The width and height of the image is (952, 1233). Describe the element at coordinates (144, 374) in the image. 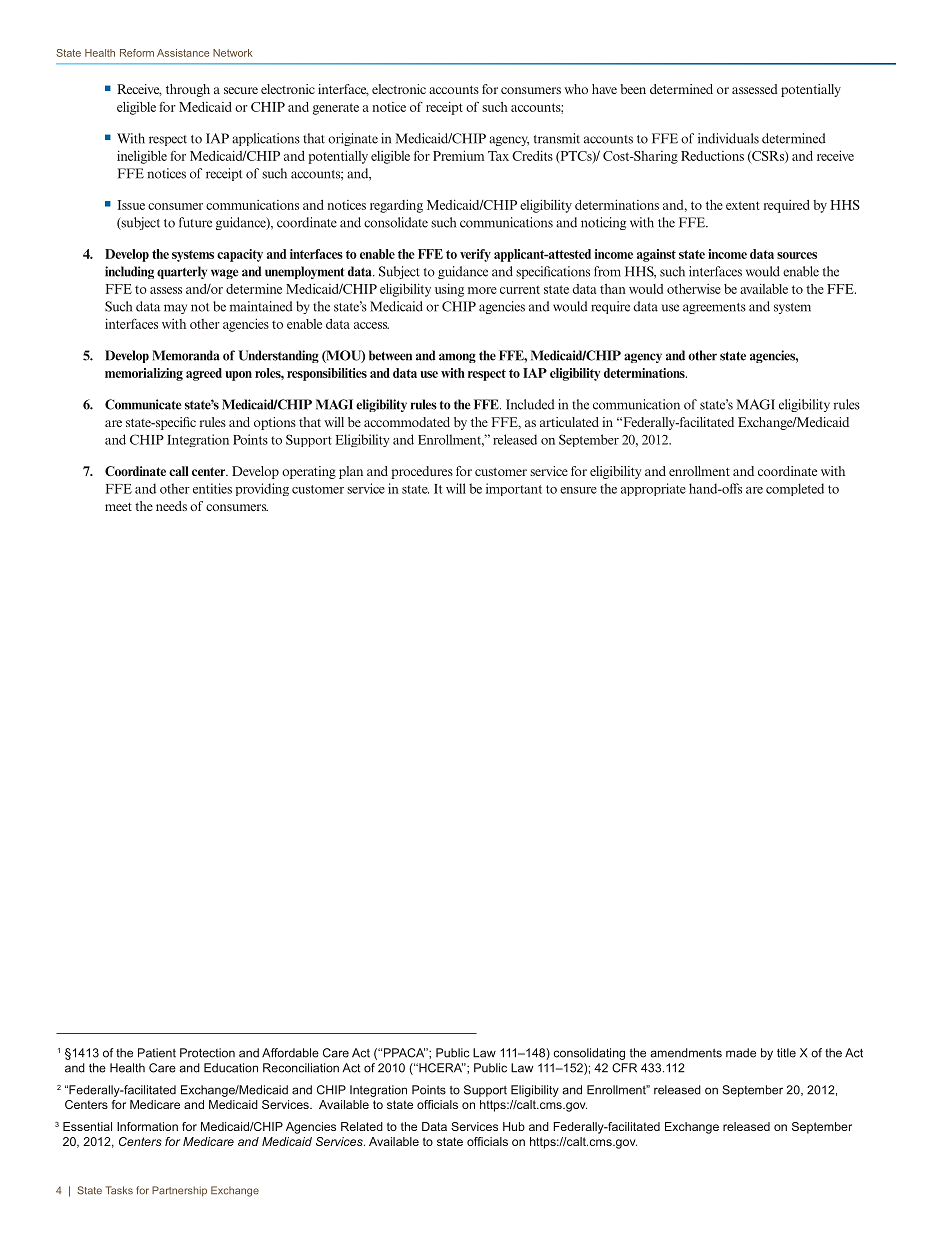

I see `memorializing` at that location.
